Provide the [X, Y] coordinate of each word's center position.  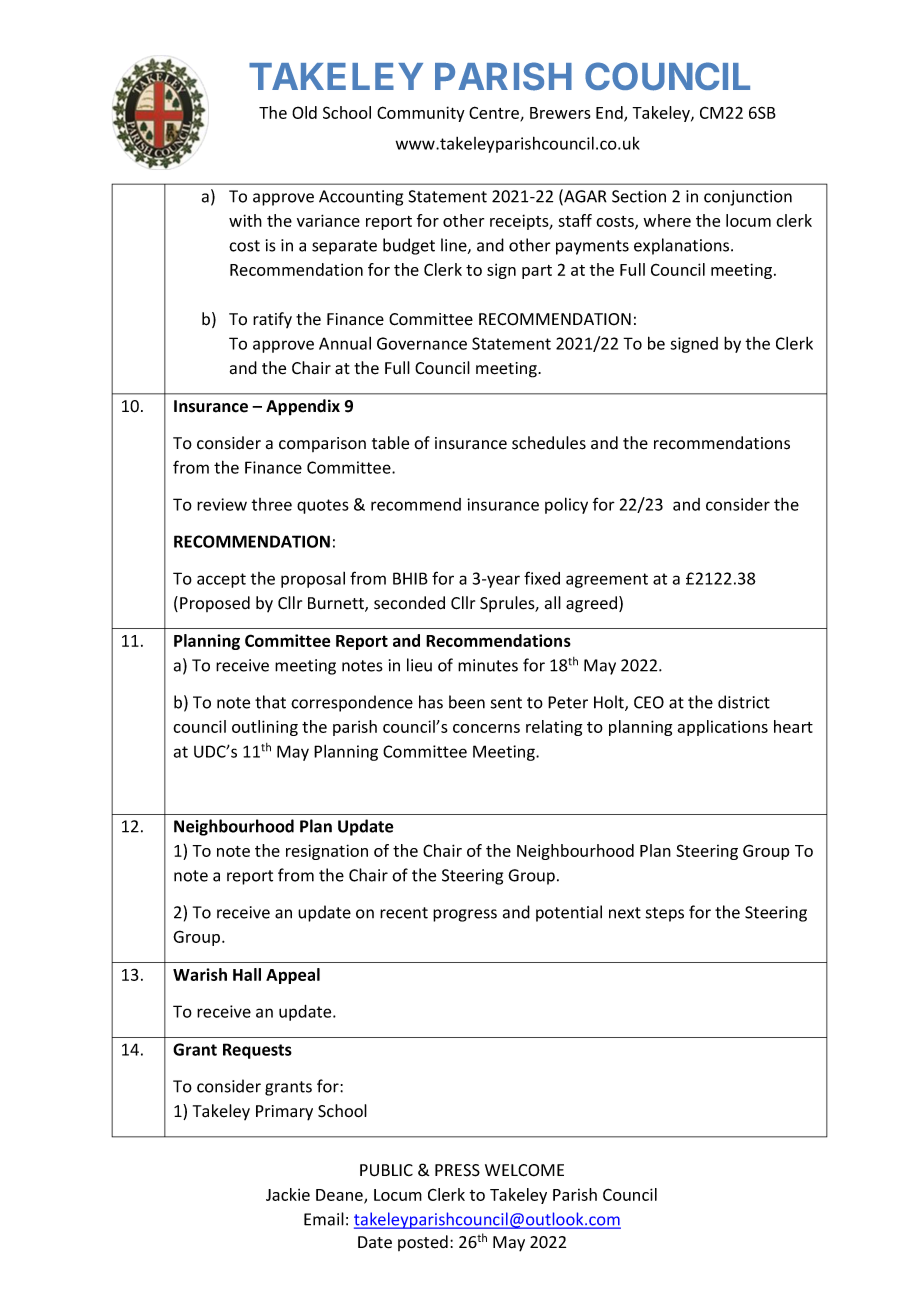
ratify [272, 320]
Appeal [293, 976]
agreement [607, 580]
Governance [422, 343]
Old [304, 112]
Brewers [560, 113]
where [667, 220]
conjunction [748, 198]
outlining [265, 728]
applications [722, 728]
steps [665, 914]
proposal [313, 580]
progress [465, 915]
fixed [542, 578]
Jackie [288, 1194]
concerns [486, 728]
